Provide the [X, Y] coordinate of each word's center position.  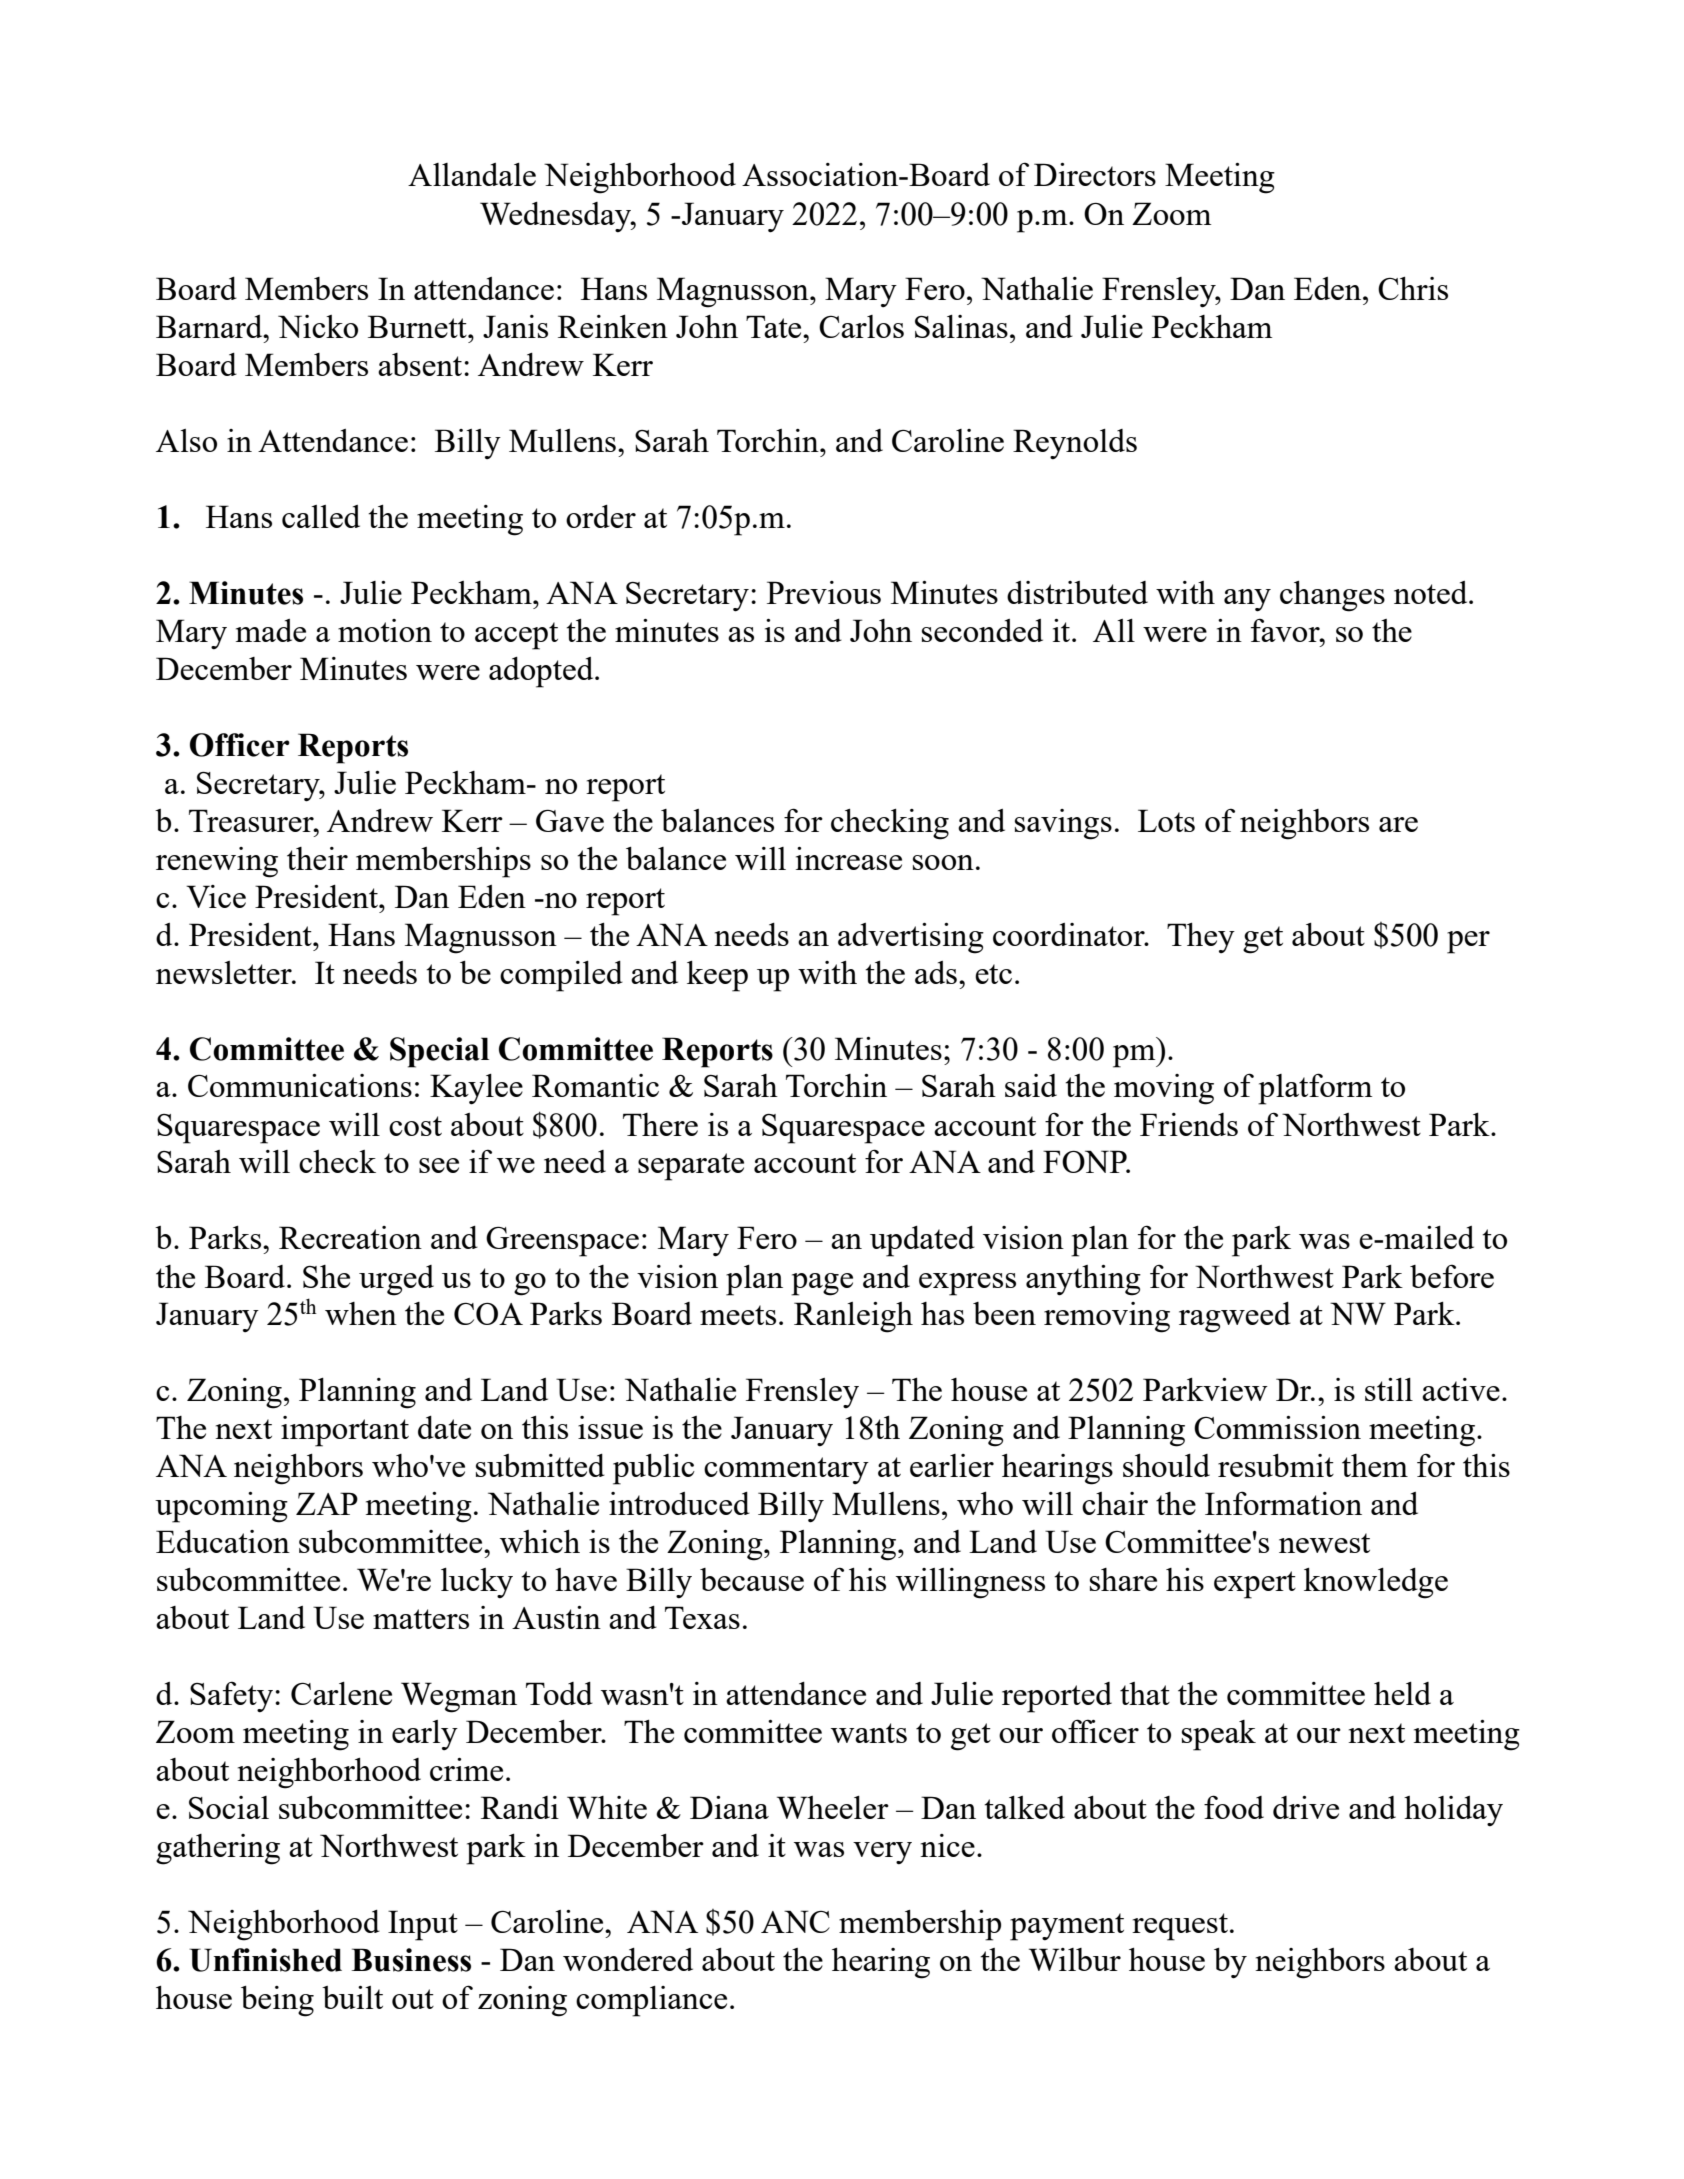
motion [385, 630]
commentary [786, 1470]
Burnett [418, 326]
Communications [300, 1085]
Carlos [861, 326]
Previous [824, 592]
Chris [1413, 288]
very [882, 1853]
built [352, 1997]
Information [1283, 1503]
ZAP [327, 1503]
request [1180, 1927]
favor [1286, 630]
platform [1315, 1089]
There [660, 1124]
